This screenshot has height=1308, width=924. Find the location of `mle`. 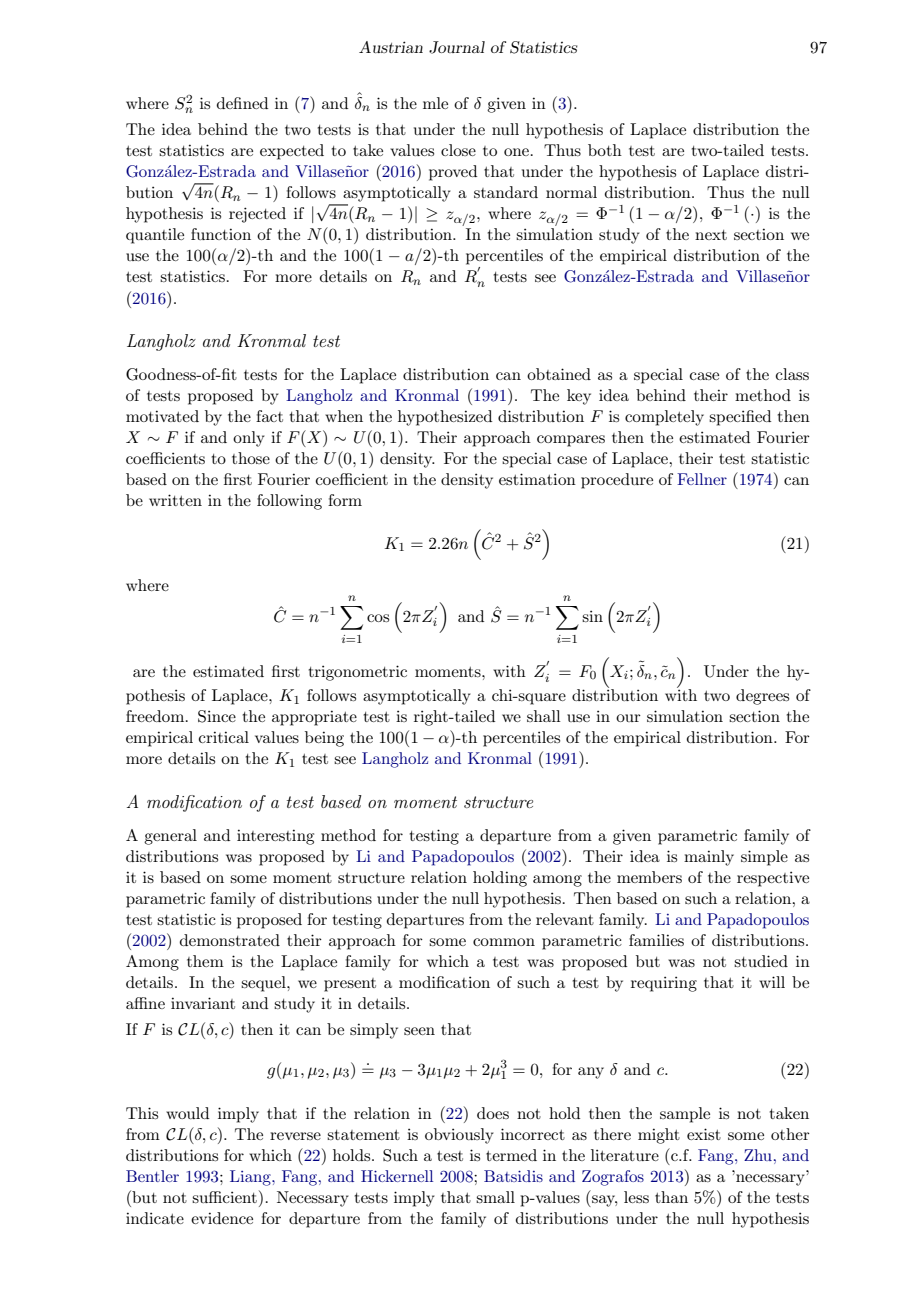

mle is located at coordinates (435, 103).
